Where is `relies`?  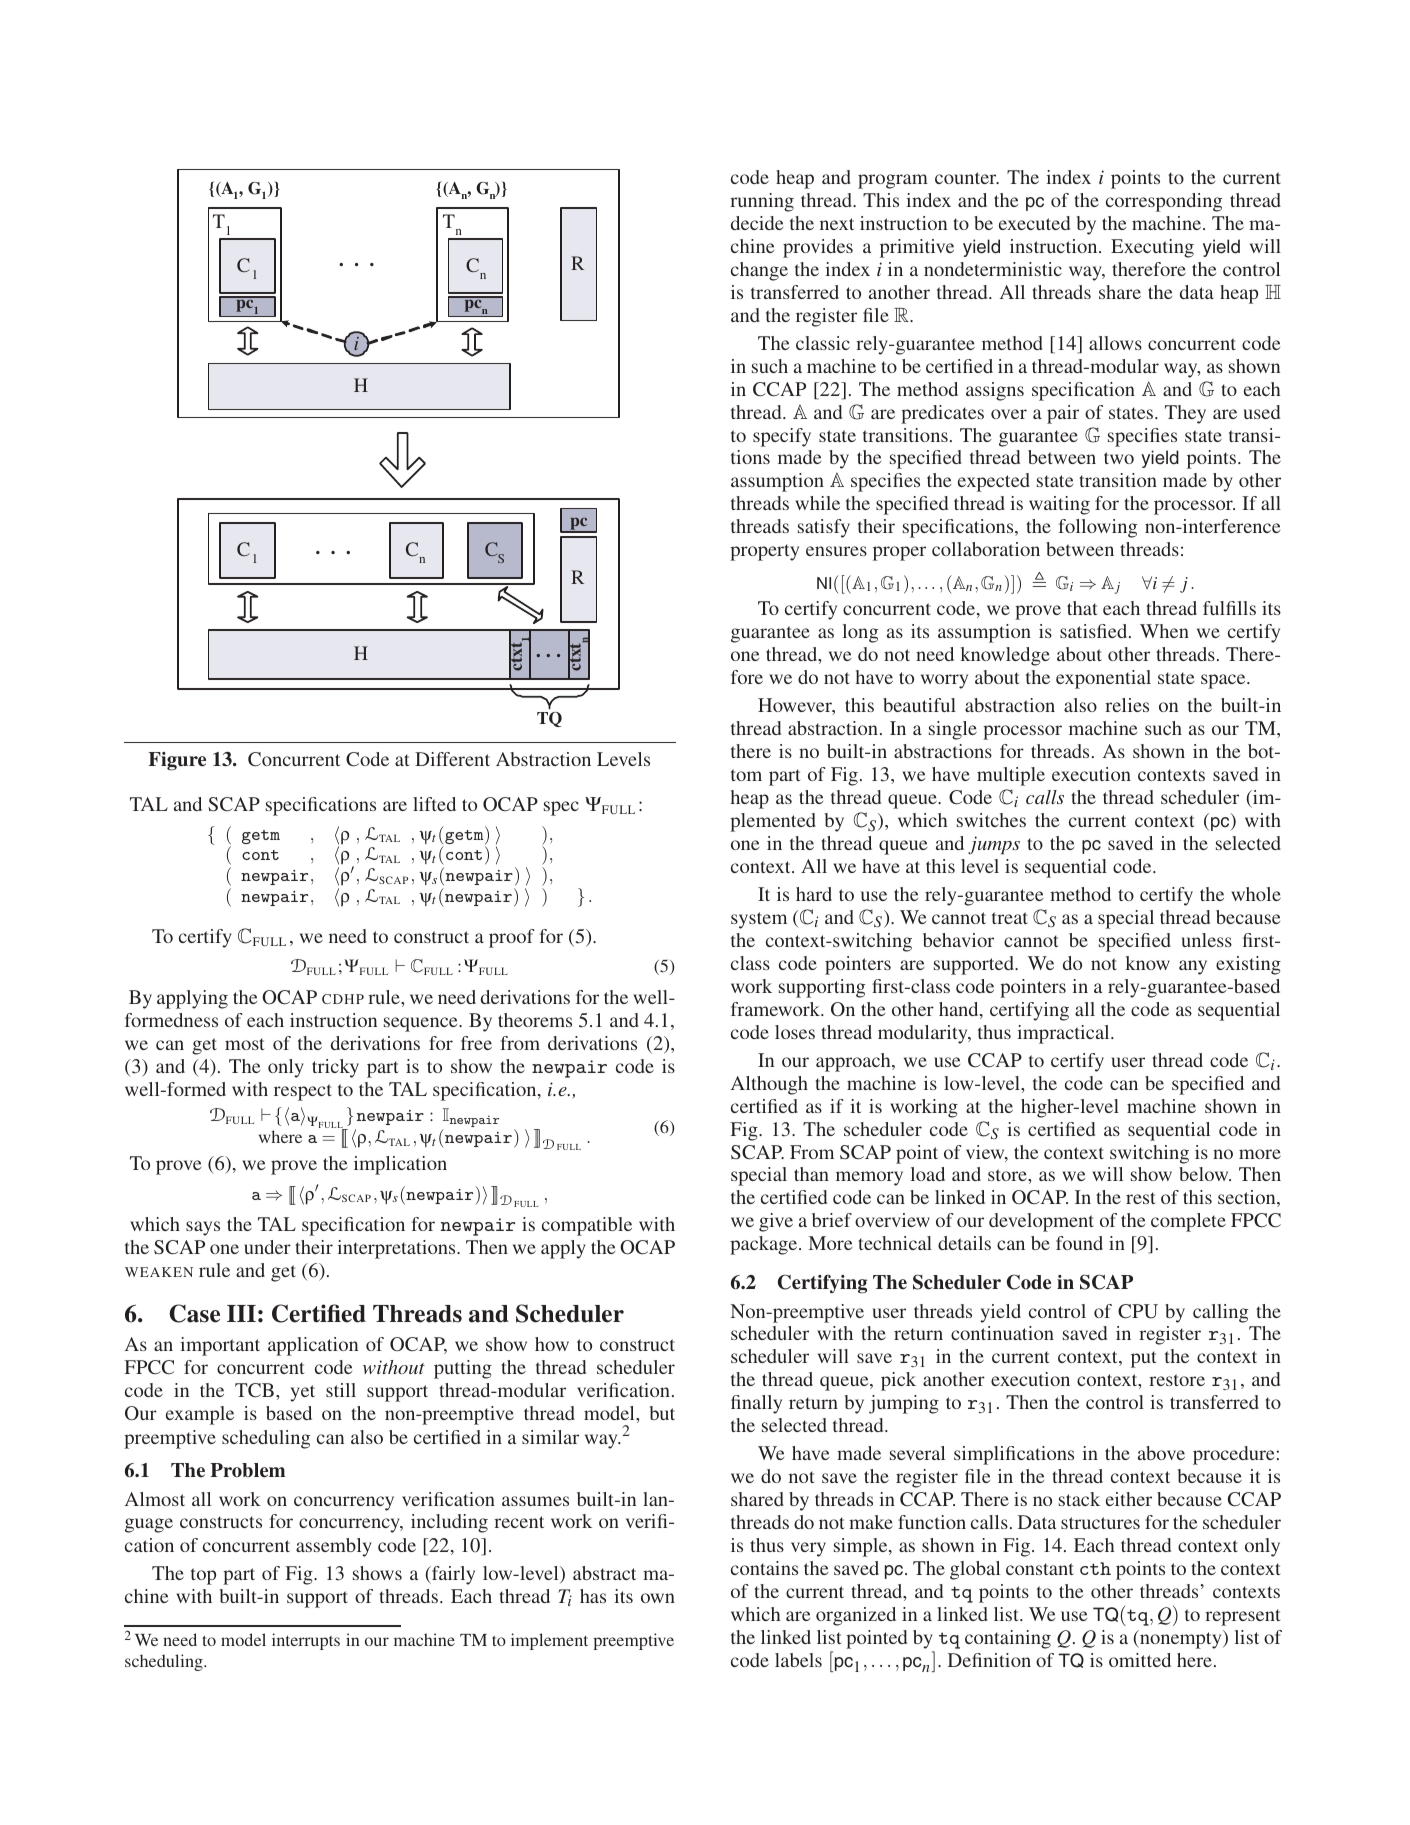
relies is located at coordinates (1127, 705).
